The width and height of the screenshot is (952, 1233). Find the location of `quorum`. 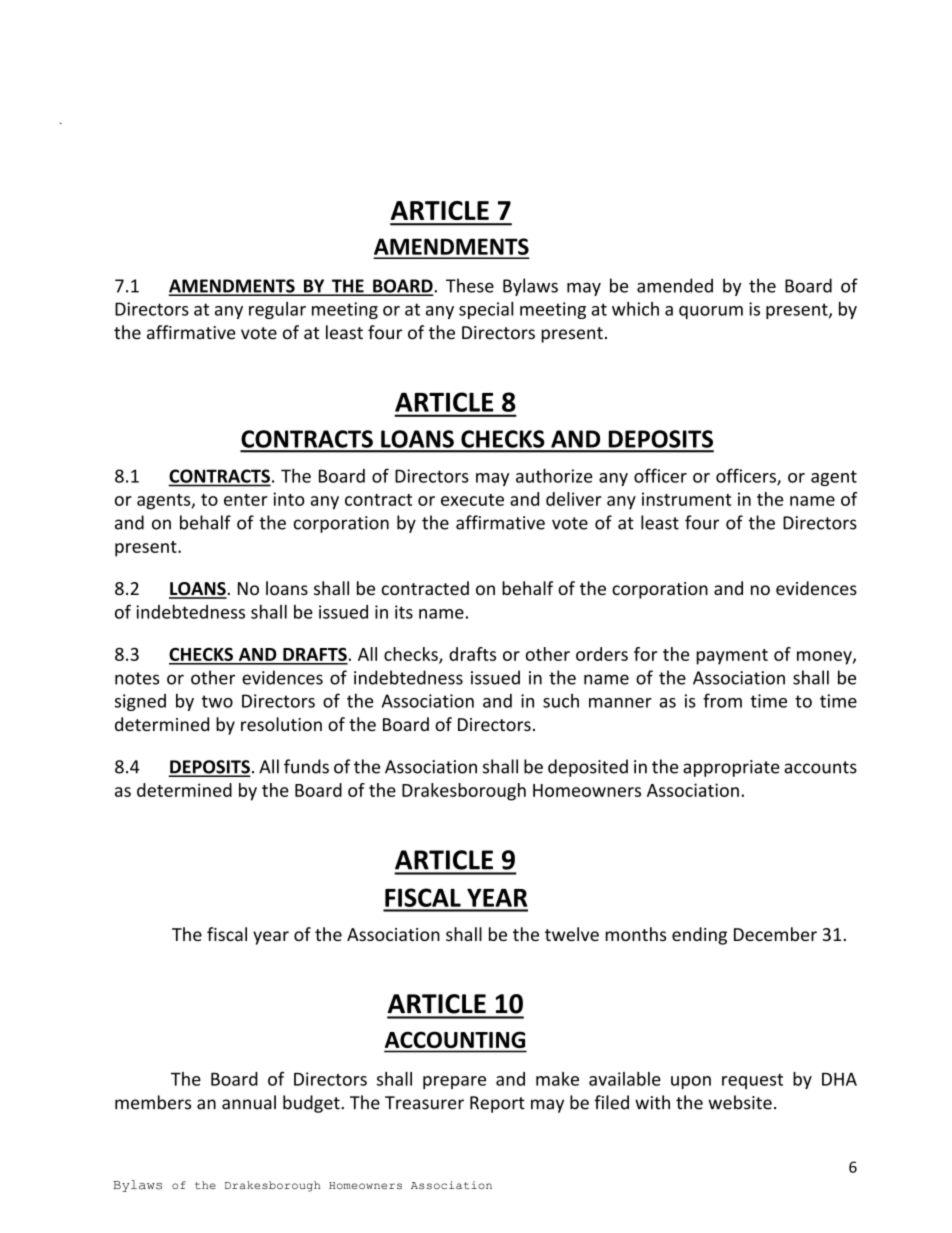

quorum is located at coordinates (711, 312).
